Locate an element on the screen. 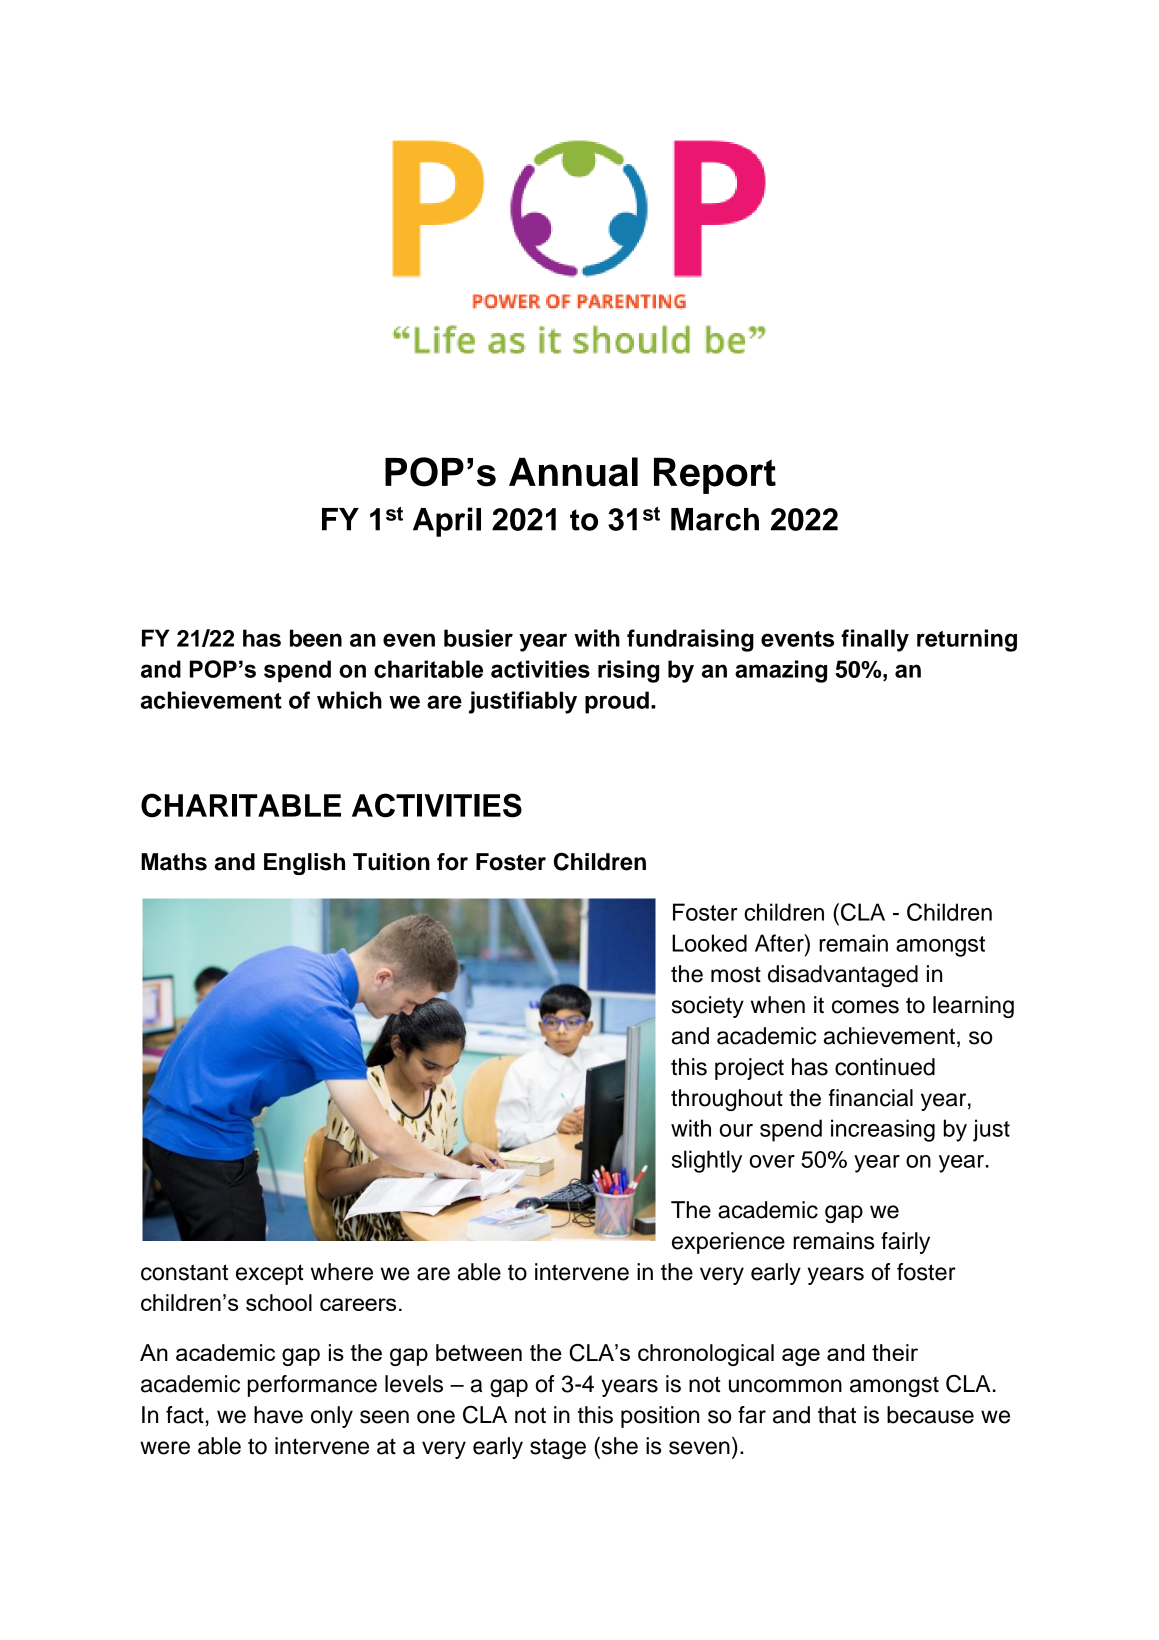 This screenshot has height=1640, width=1159. amazing is located at coordinates (781, 671).
